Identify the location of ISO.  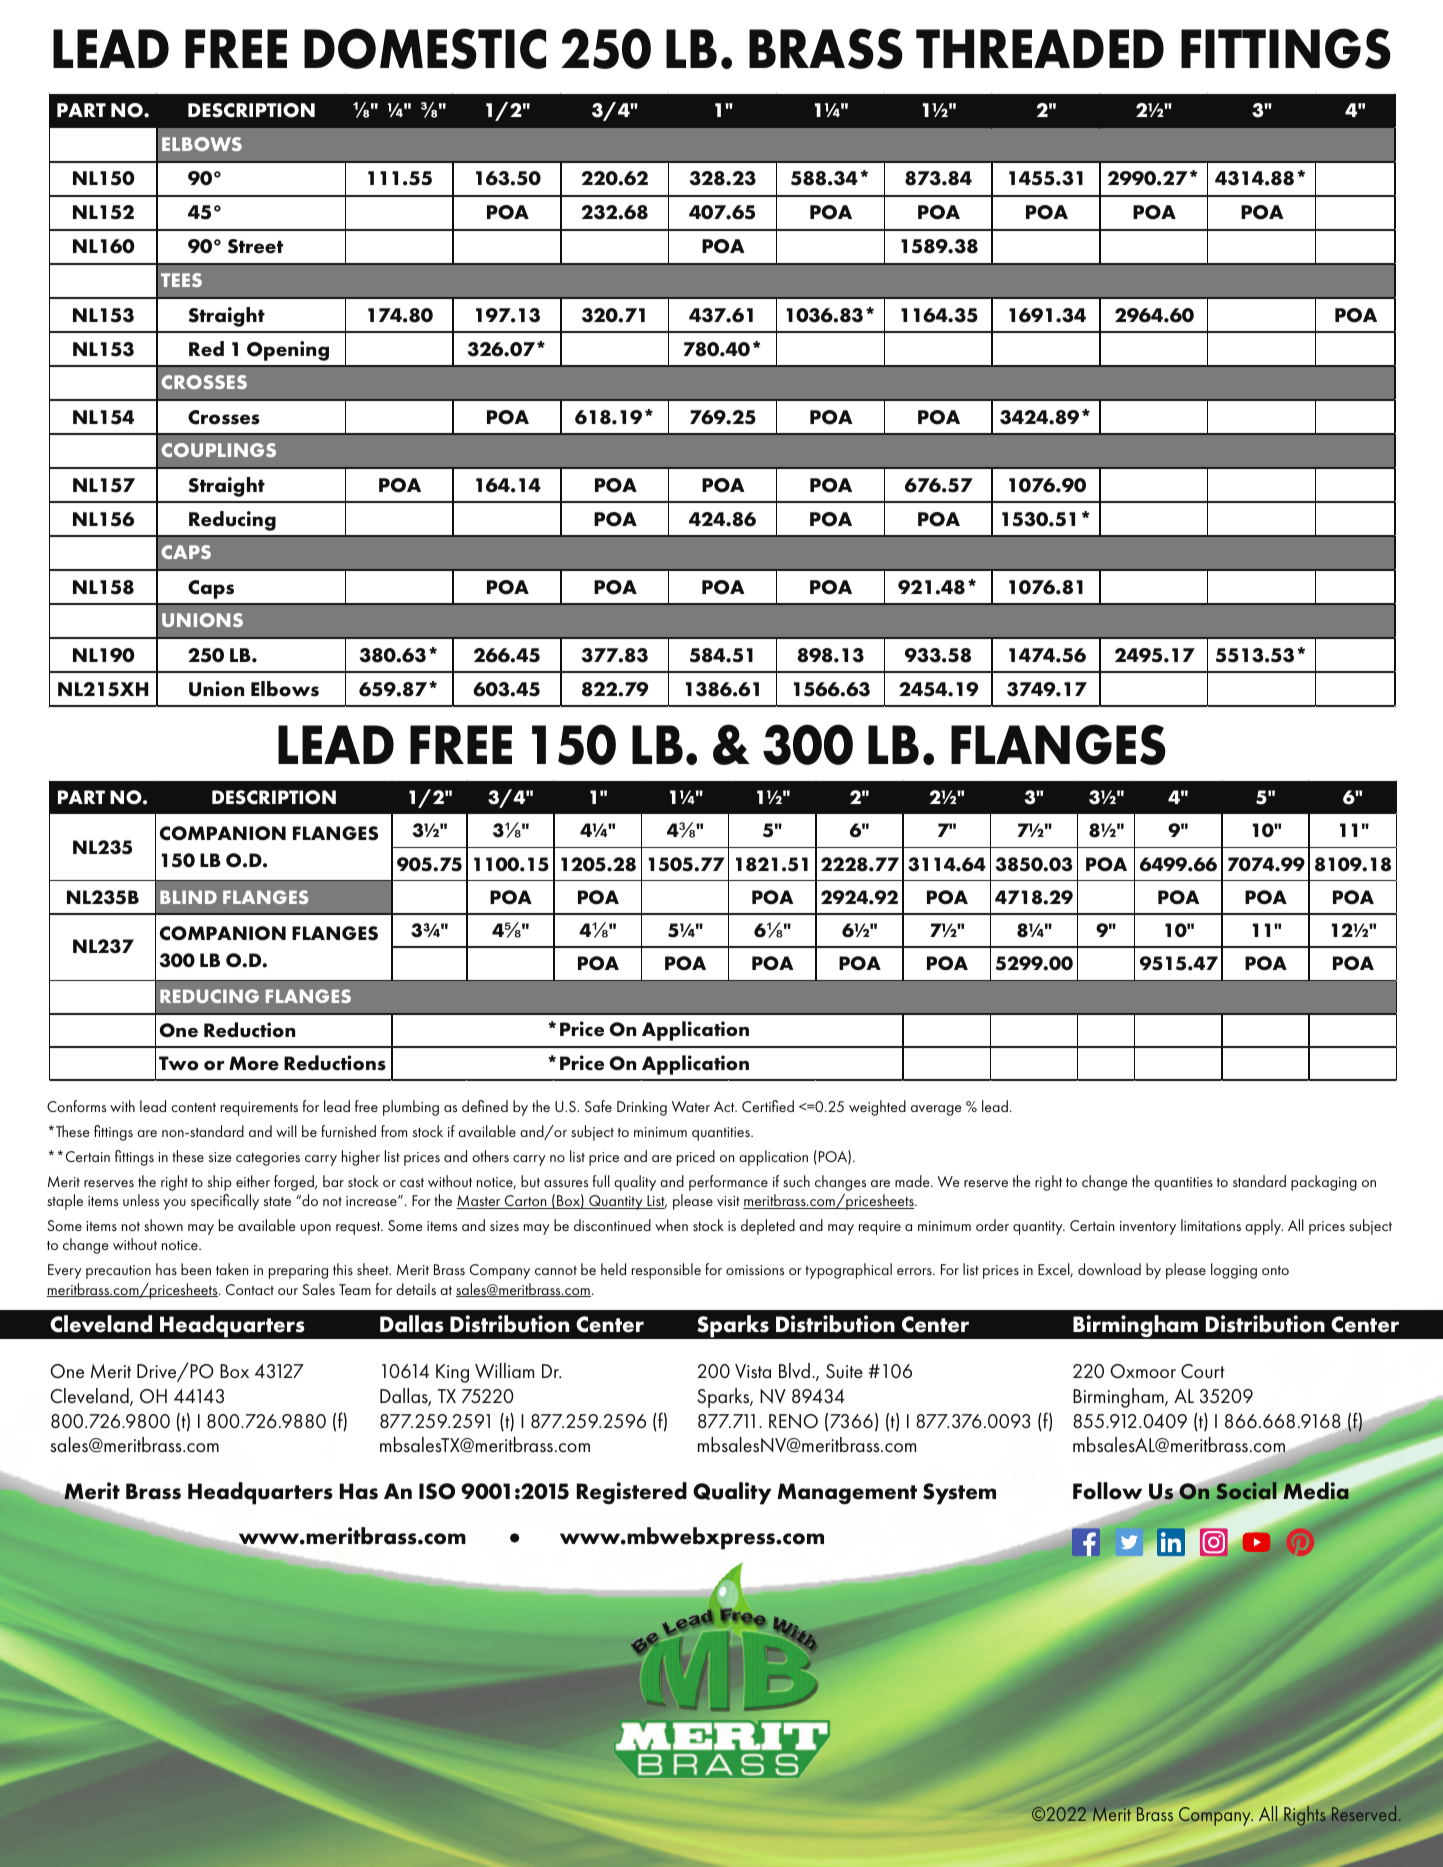
(437, 1491).
